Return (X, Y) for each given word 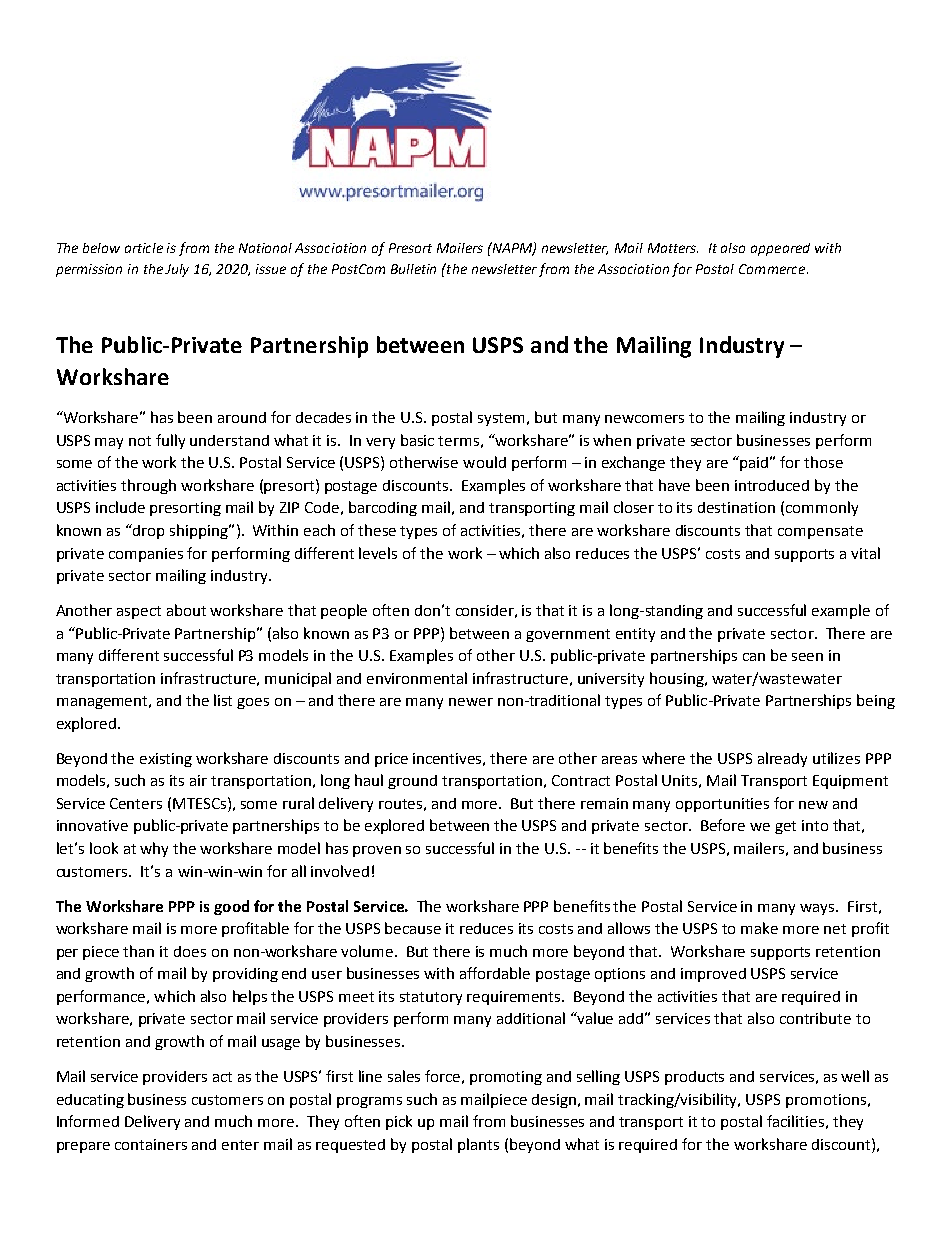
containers (151, 1144)
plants (478, 1145)
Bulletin (413, 269)
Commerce (773, 269)
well (855, 1076)
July (177, 270)
